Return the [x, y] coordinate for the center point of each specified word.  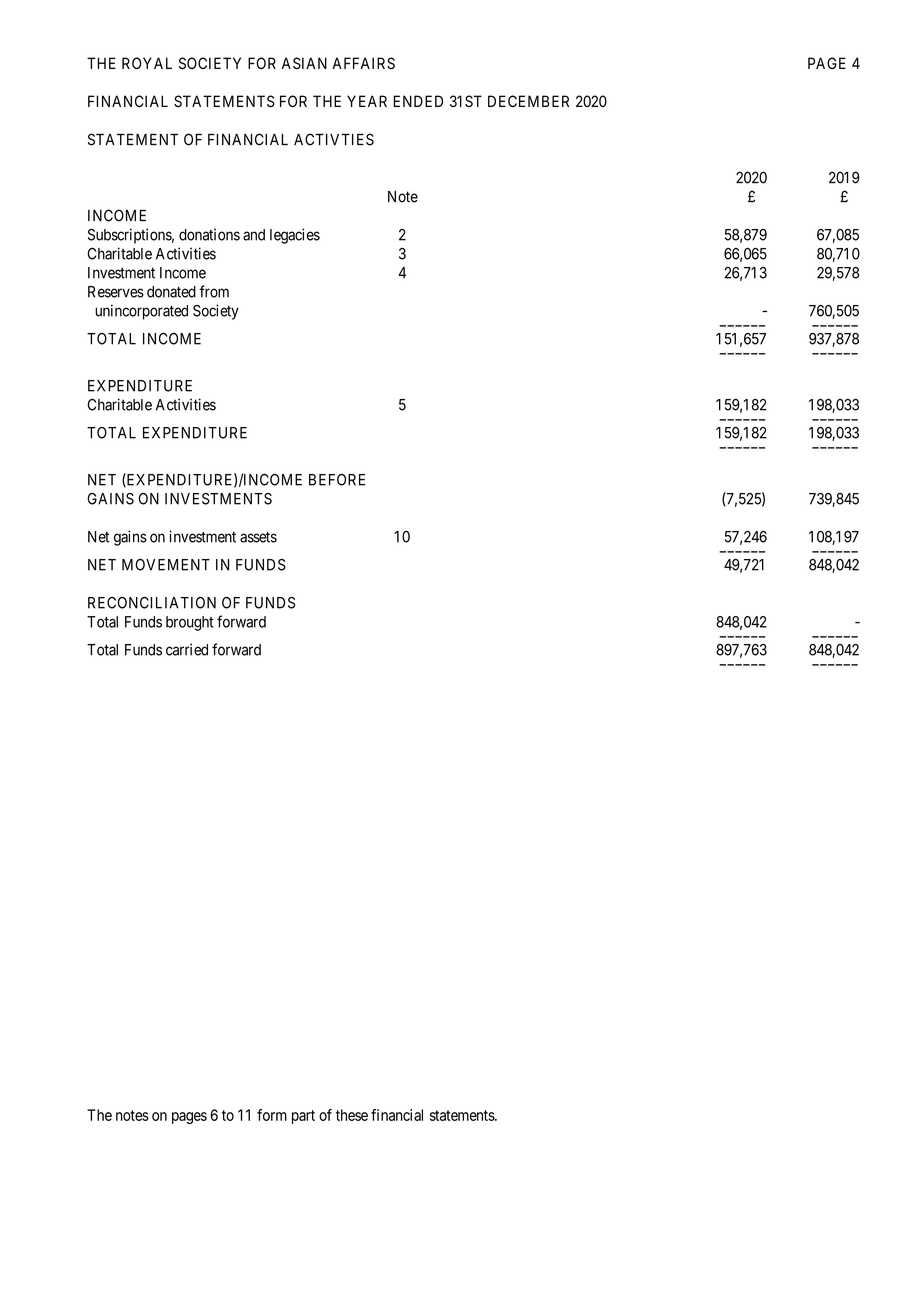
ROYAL [147, 63]
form [272, 1115]
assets [258, 537]
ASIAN [304, 63]
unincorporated [141, 312]
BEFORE [337, 480]
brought [189, 623]
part [303, 1117]
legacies [295, 236]
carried [187, 649]
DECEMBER [528, 101]
